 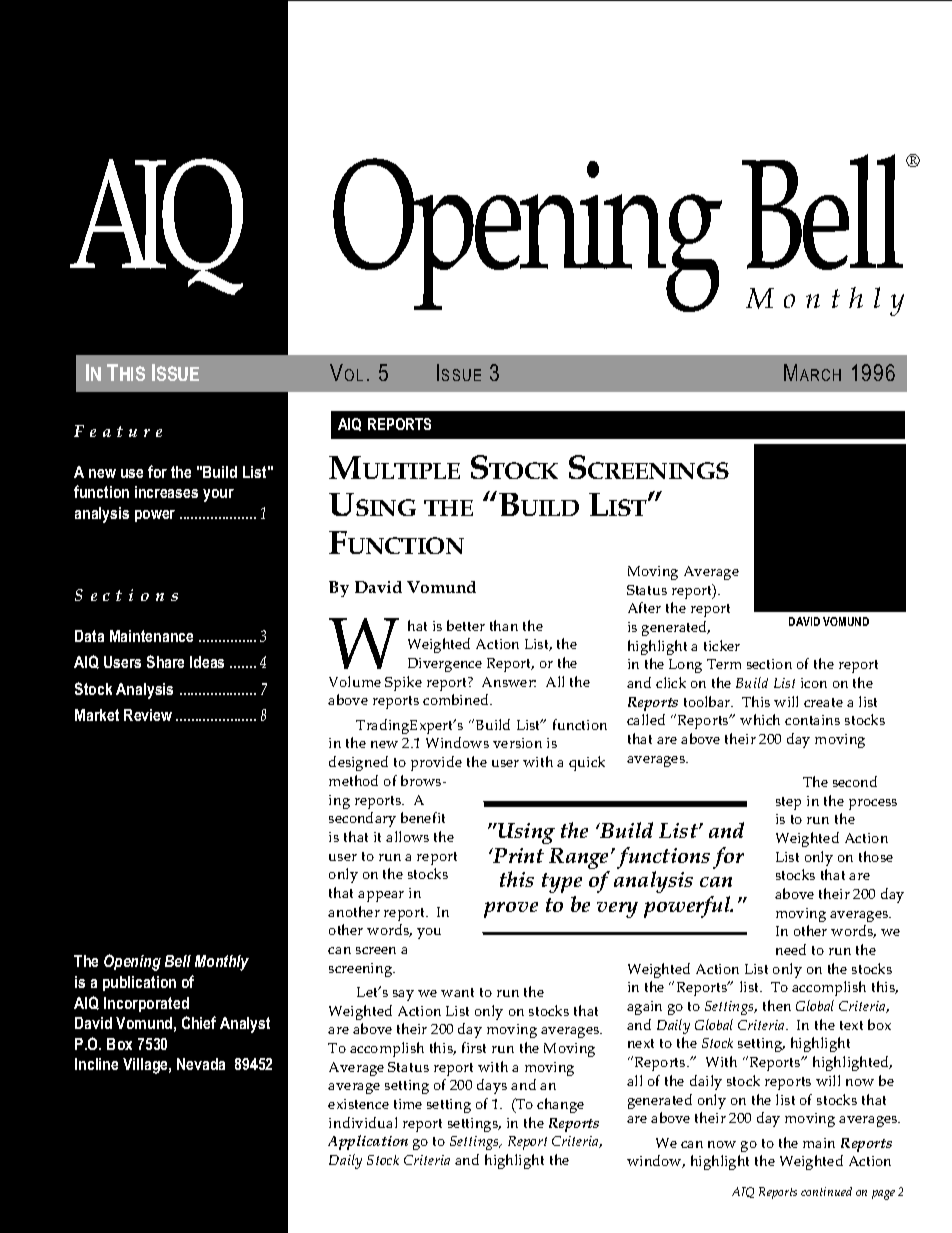 I want to click on benefit, so click(x=423, y=817).
